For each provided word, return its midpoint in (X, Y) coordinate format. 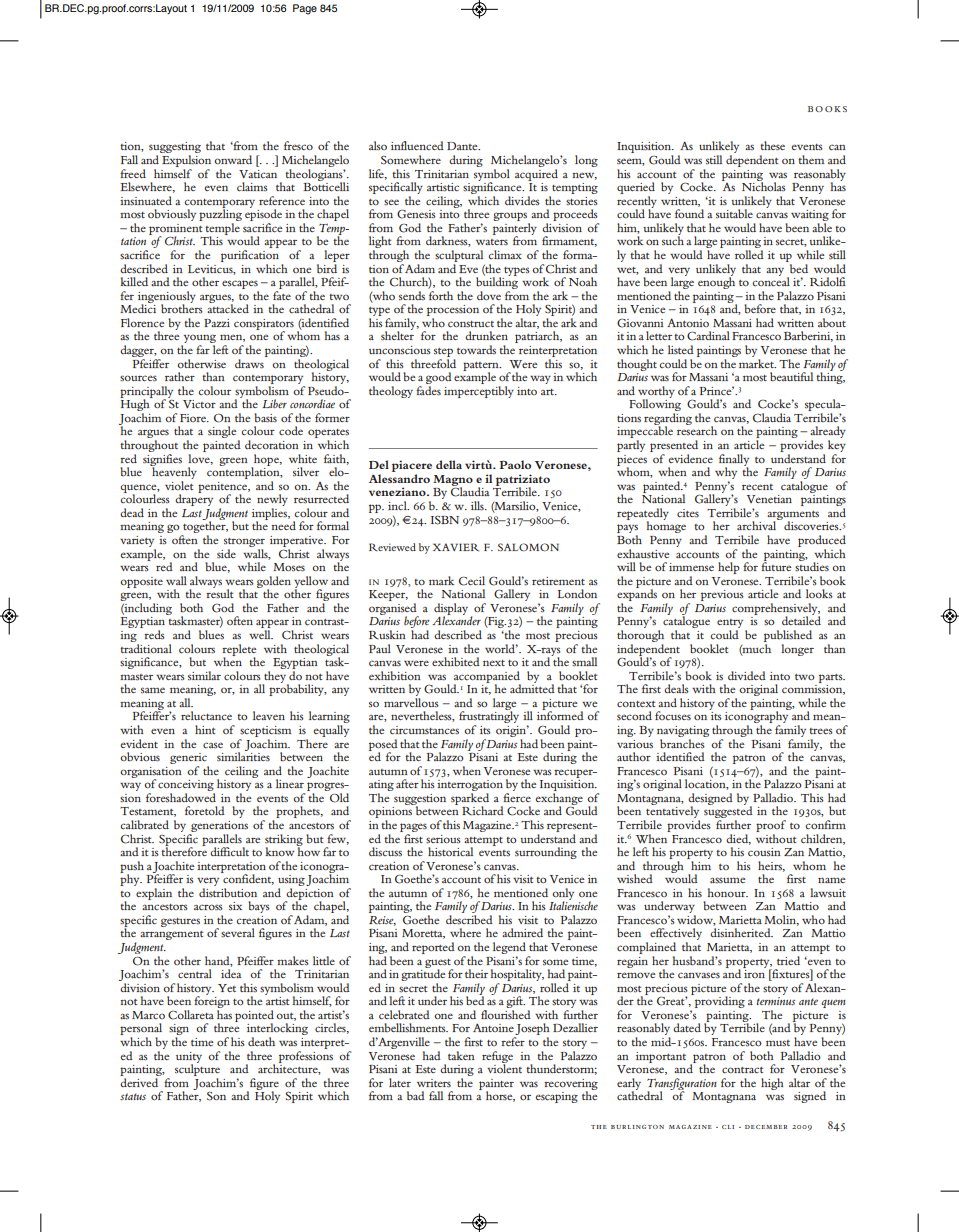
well (261, 634)
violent (504, 1067)
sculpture (197, 1070)
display (451, 610)
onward (233, 159)
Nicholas (764, 186)
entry (731, 625)
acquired (536, 173)
